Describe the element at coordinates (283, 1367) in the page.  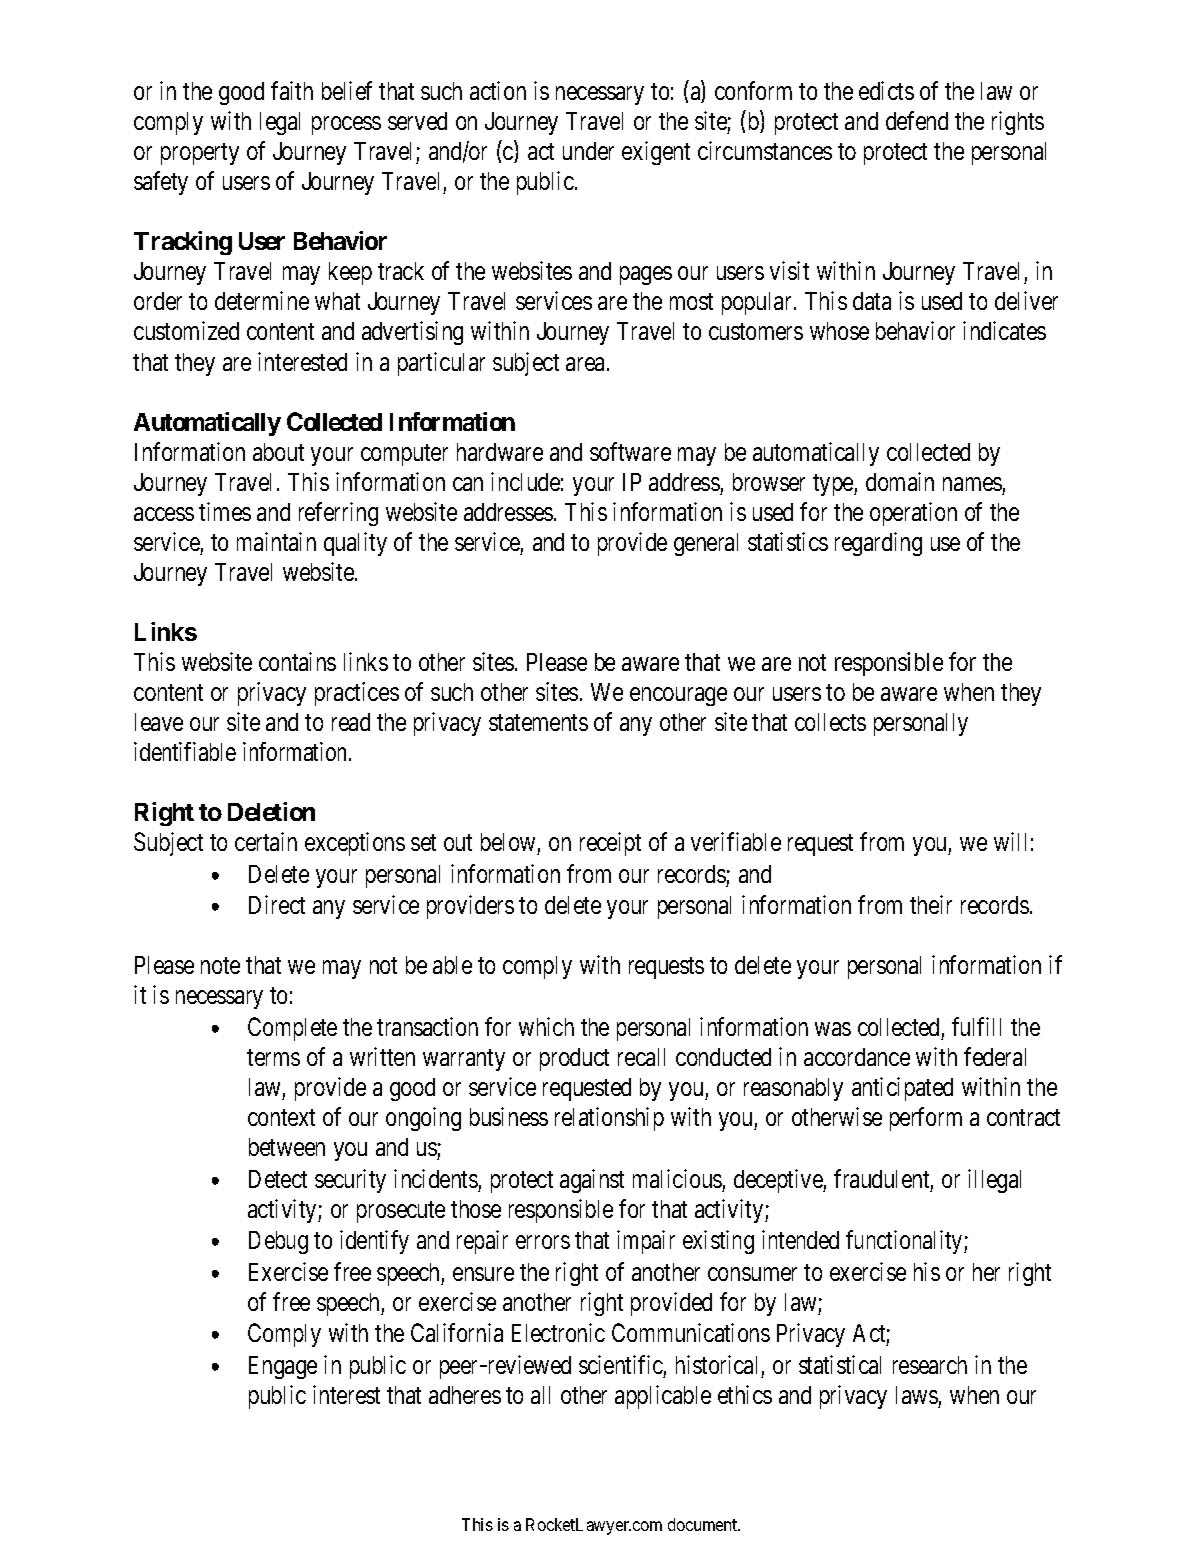
I see `Engage` at that location.
